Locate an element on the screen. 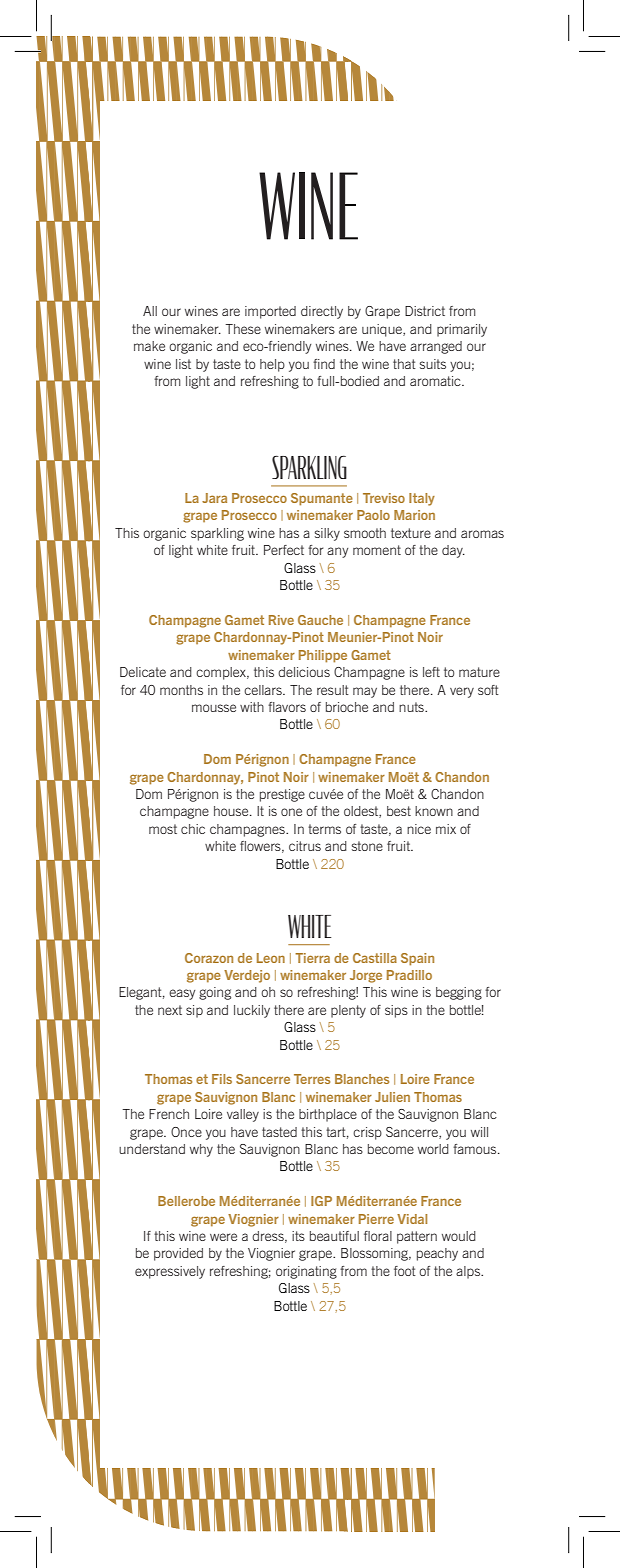 This screenshot has width=620, height=1568. very is located at coordinates (462, 692).
